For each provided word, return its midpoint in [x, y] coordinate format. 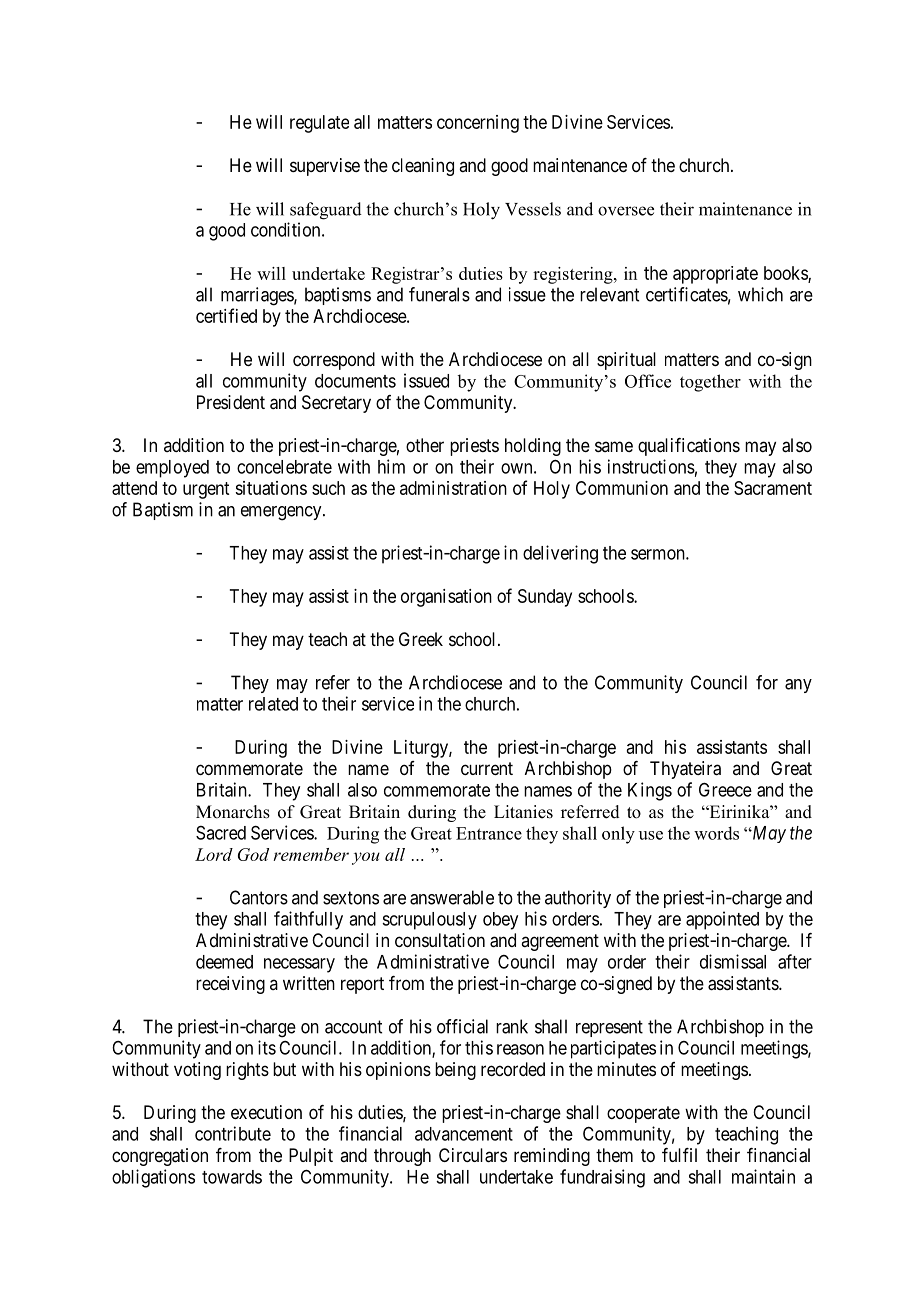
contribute [233, 1133]
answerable [452, 897]
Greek [421, 639]
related [273, 704]
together [710, 383]
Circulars [473, 1155]
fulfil [679, 1155]
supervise [325, 167]
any [798, 686]
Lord [214, 854]
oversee [626, 211]
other [425, 445]
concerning [478, 124]
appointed [722, 920]
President [231, 402]
